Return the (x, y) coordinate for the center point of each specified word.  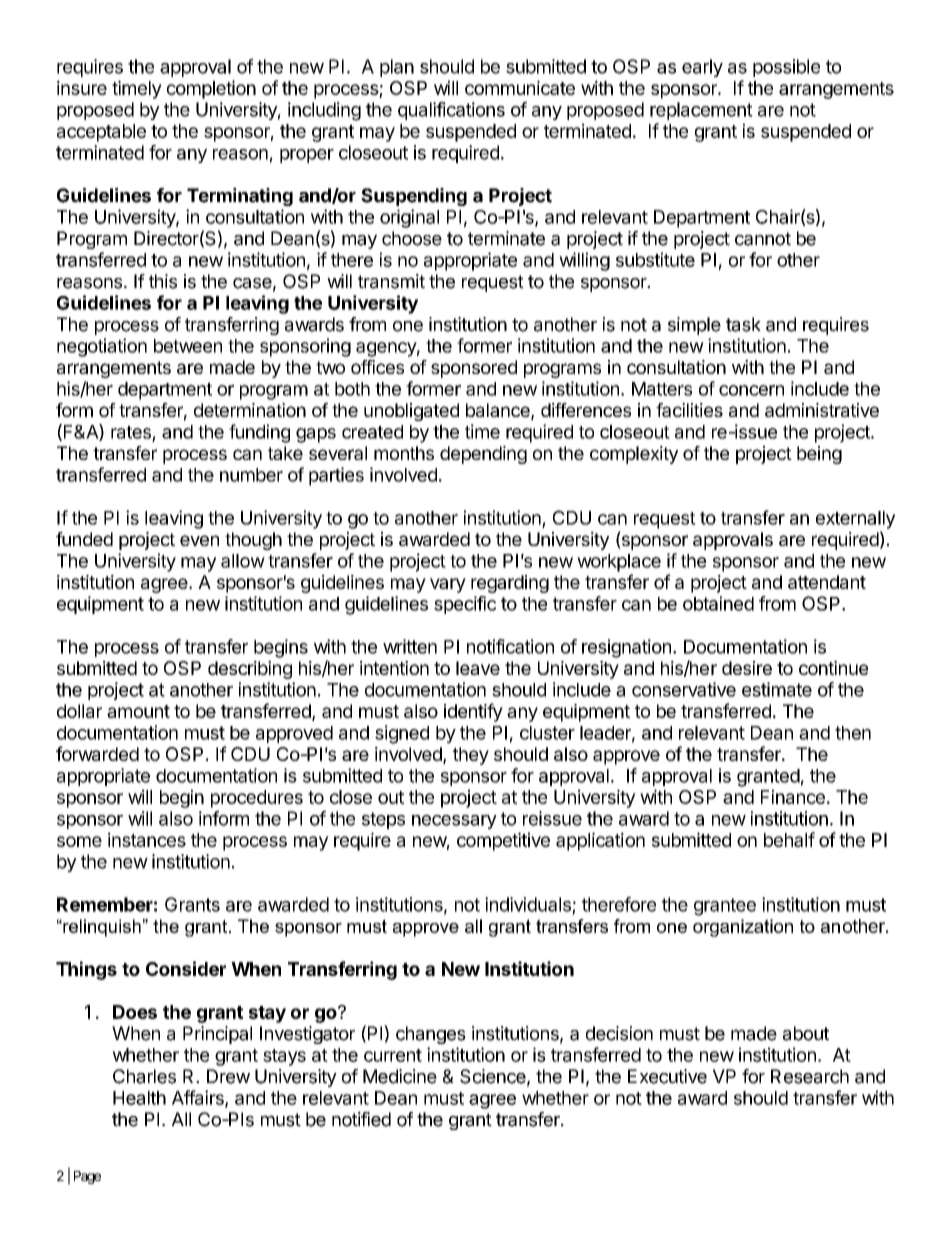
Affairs (199, 1098)
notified (361, 1119)
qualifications (451, 111)
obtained (718, 603)
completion (211, 89)
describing (250, 670)
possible (786, 68)
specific (465, 605)
